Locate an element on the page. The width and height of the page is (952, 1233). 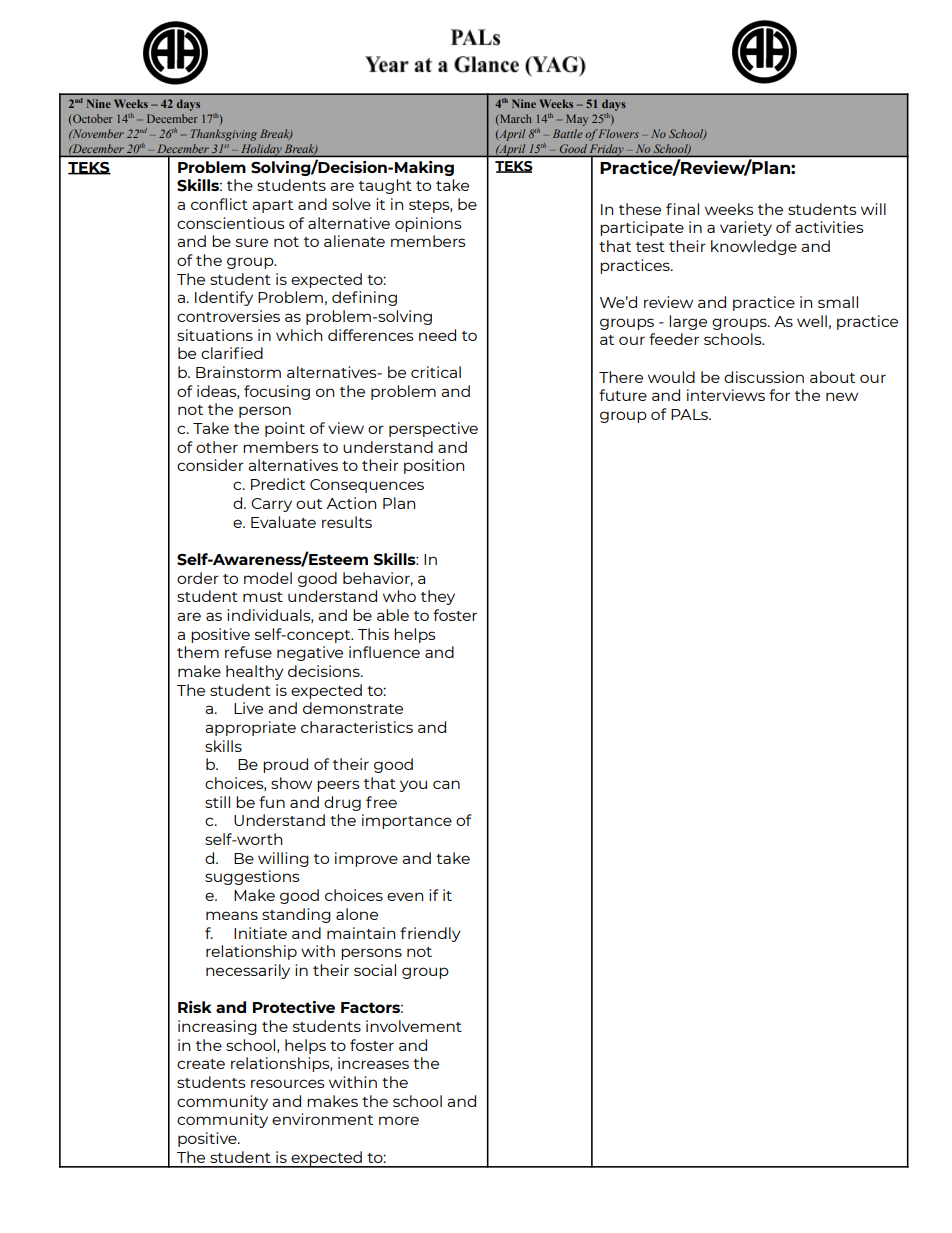
involvement is located at coordinates (414, 1026).
